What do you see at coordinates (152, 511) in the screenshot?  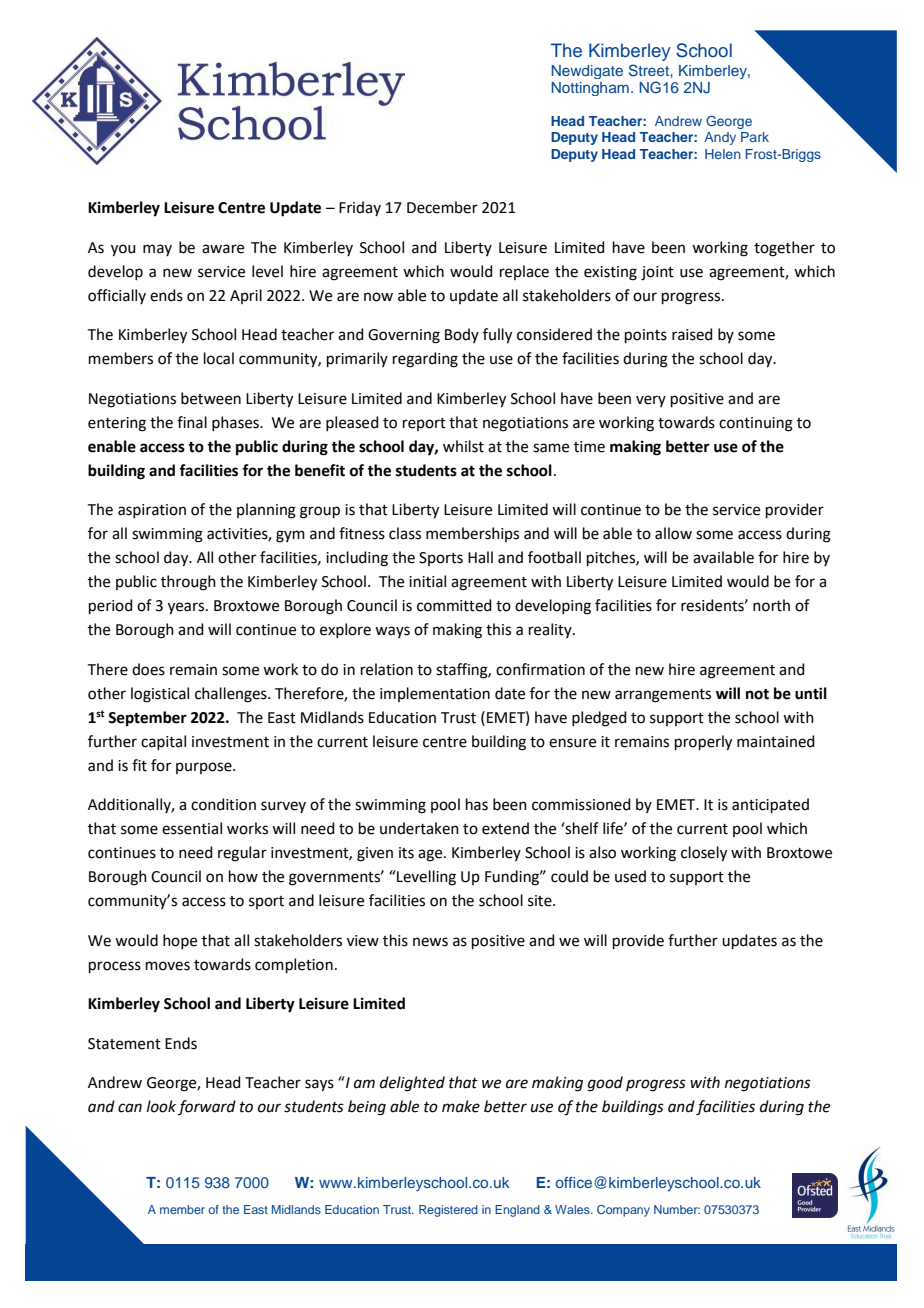 I see `aspiration` at bounding box center [152, 511].
